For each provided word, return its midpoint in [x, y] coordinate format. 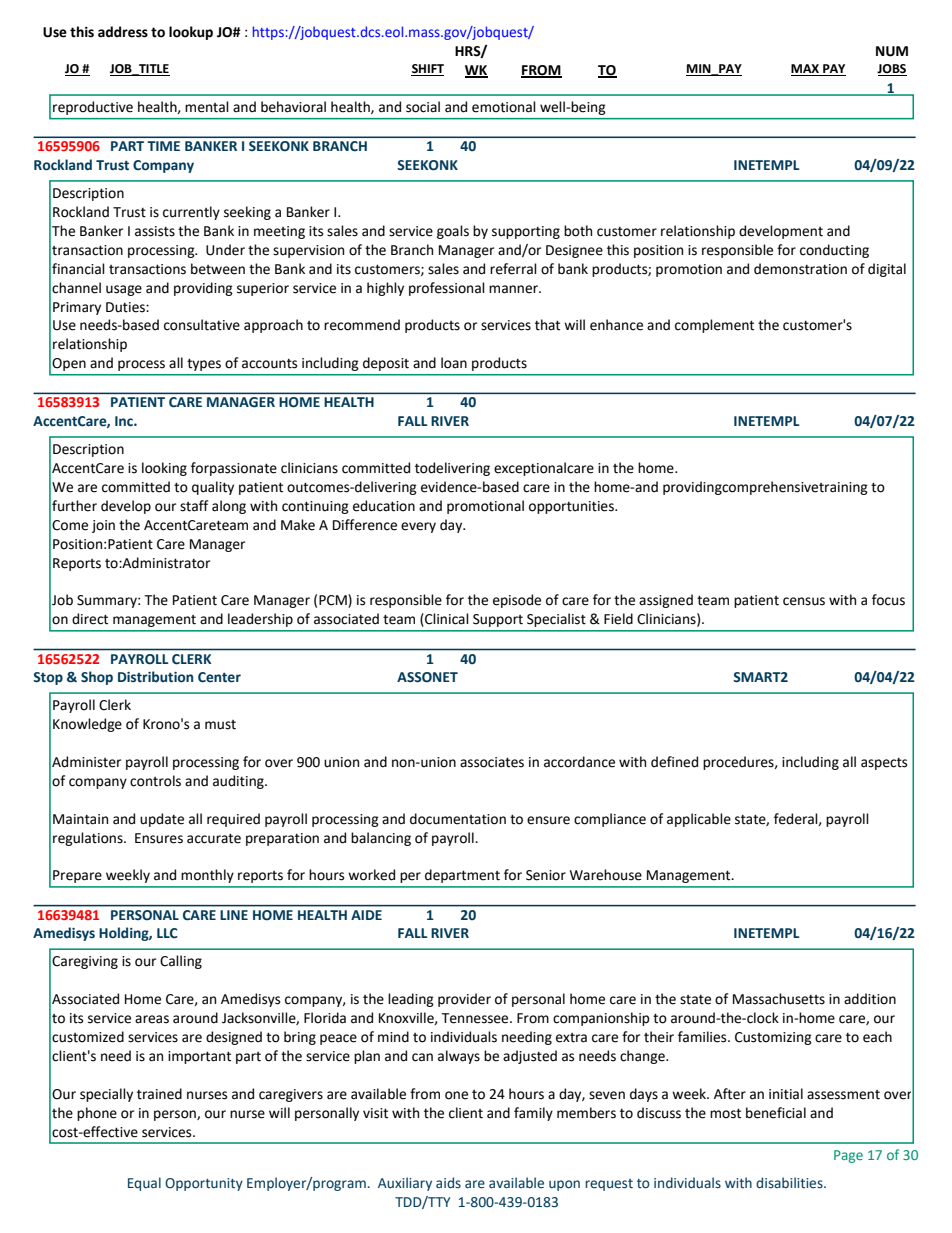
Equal [144, 1184]
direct [90, 619]
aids [448, 1183]
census [804, 601]
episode [517, 601]
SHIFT [427, 70]
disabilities [790, 1183]
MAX [806, 70]
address [123, 32]
